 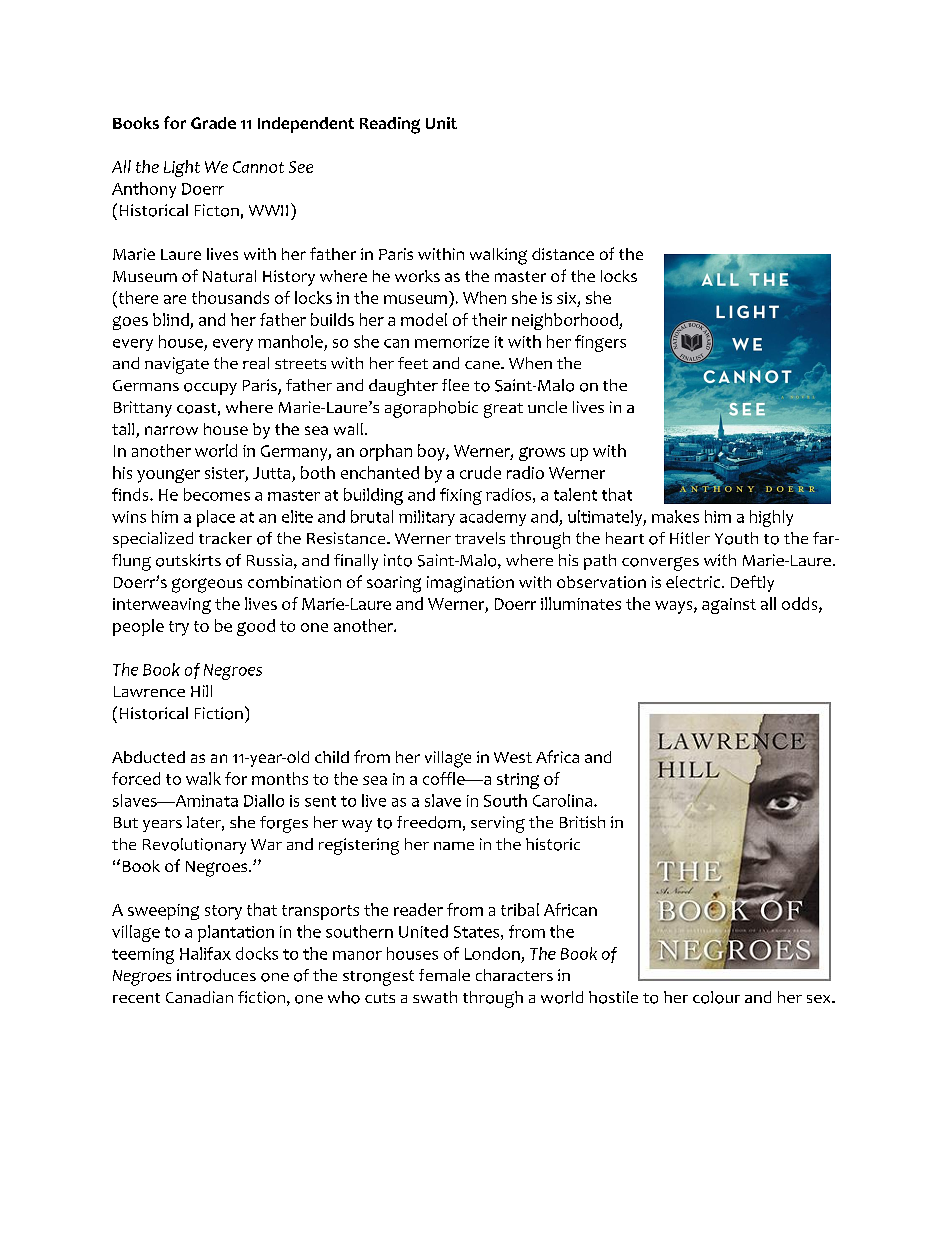 What do you see at coordinates (498, 824) in the screenshot?
I see `serving` at bounding box center [498, 824].
